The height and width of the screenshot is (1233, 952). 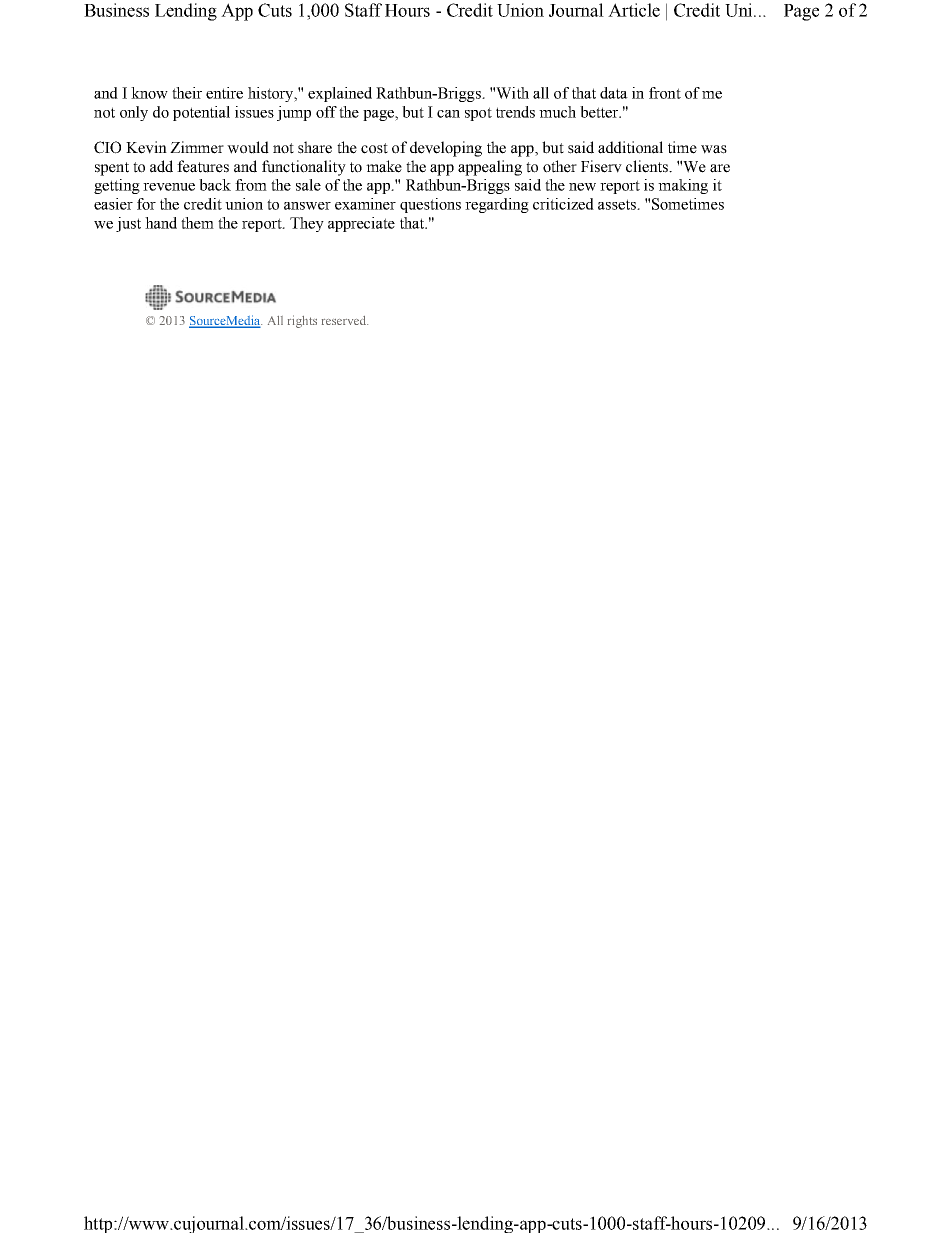 What do you see at coordinates (648, 166) in the screenshot?
I see `clients` at bounding box center [648, 166].
